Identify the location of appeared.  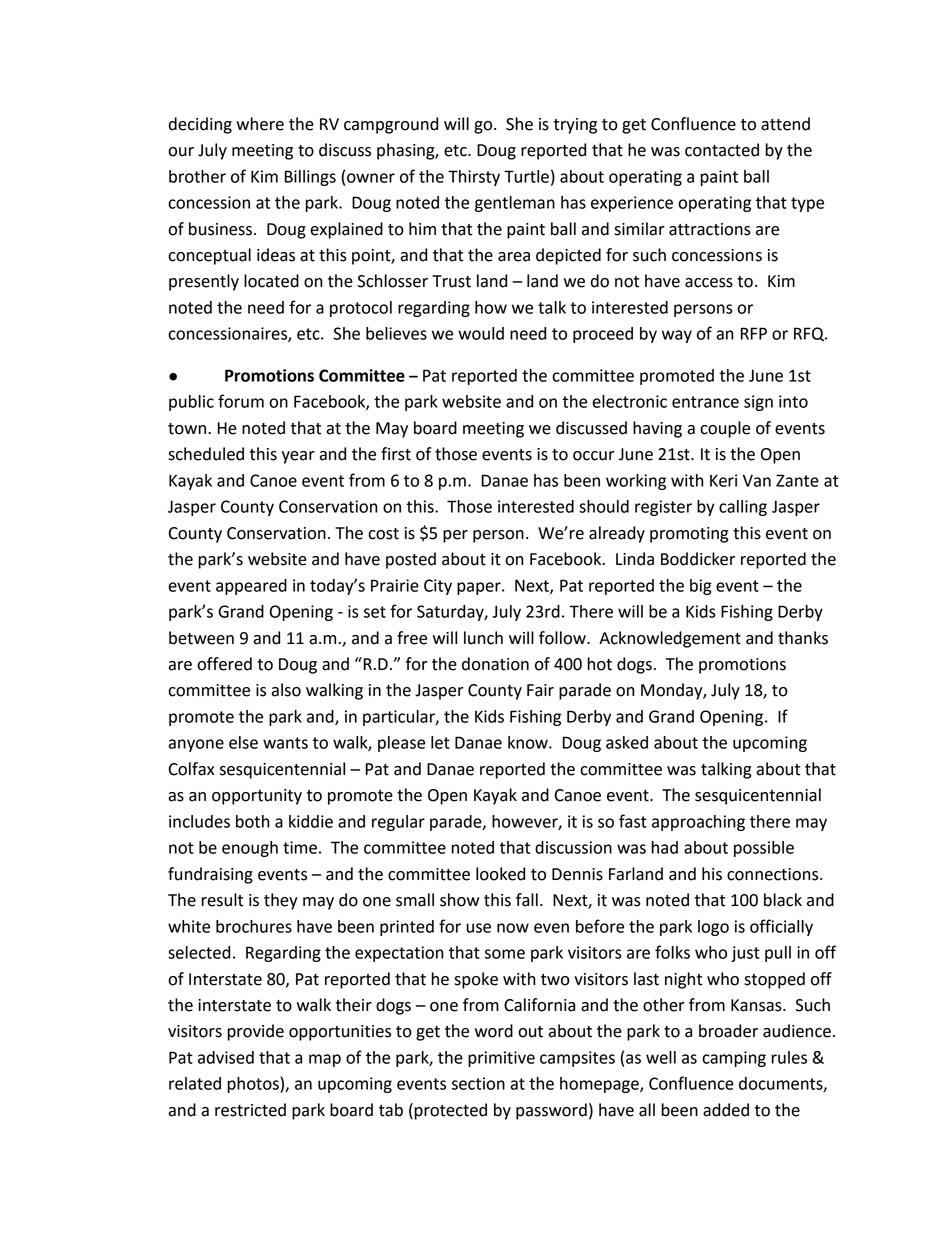
(251, 587).
